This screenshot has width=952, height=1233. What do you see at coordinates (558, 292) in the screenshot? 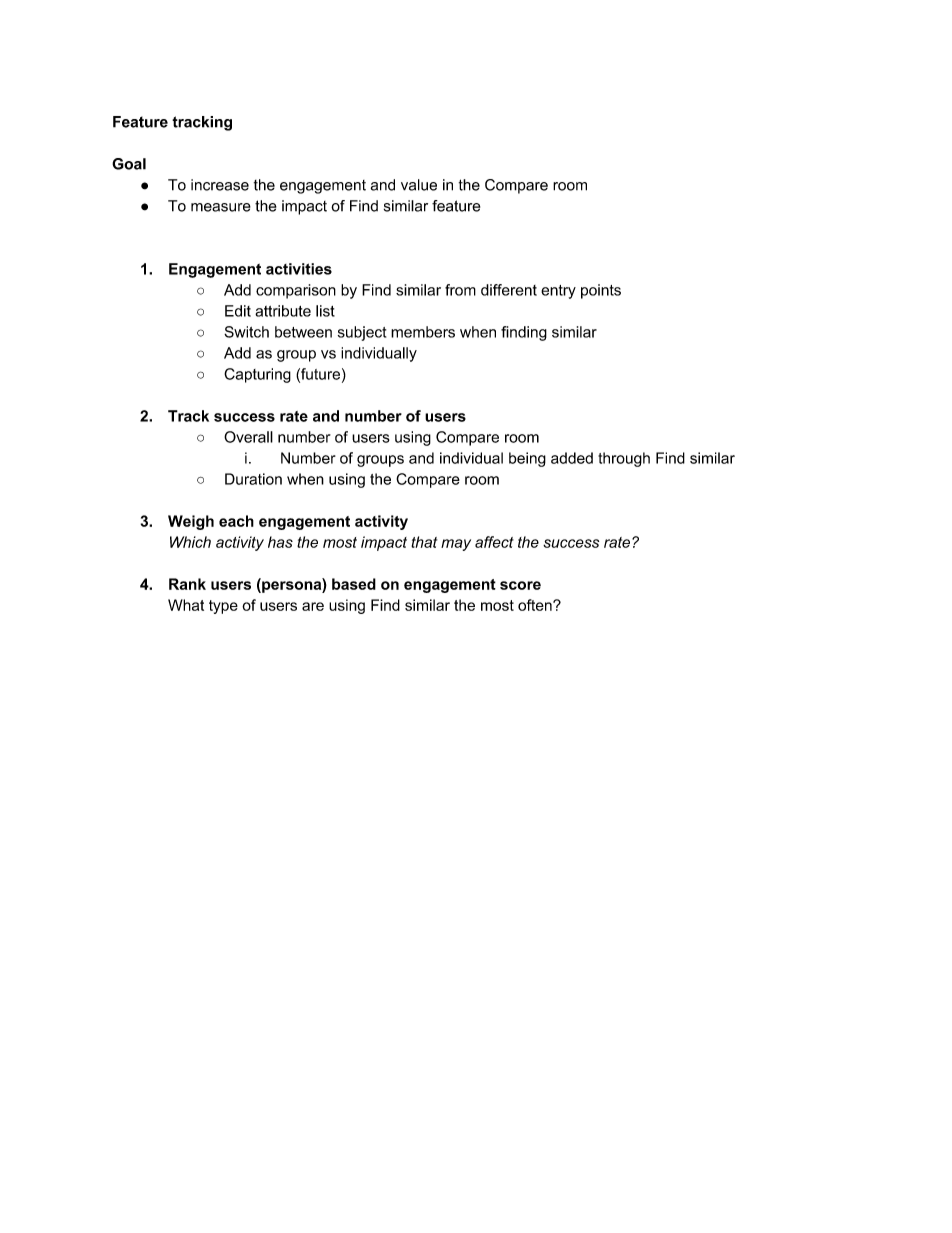
I see `entry` at bounding box center [558, 292].
